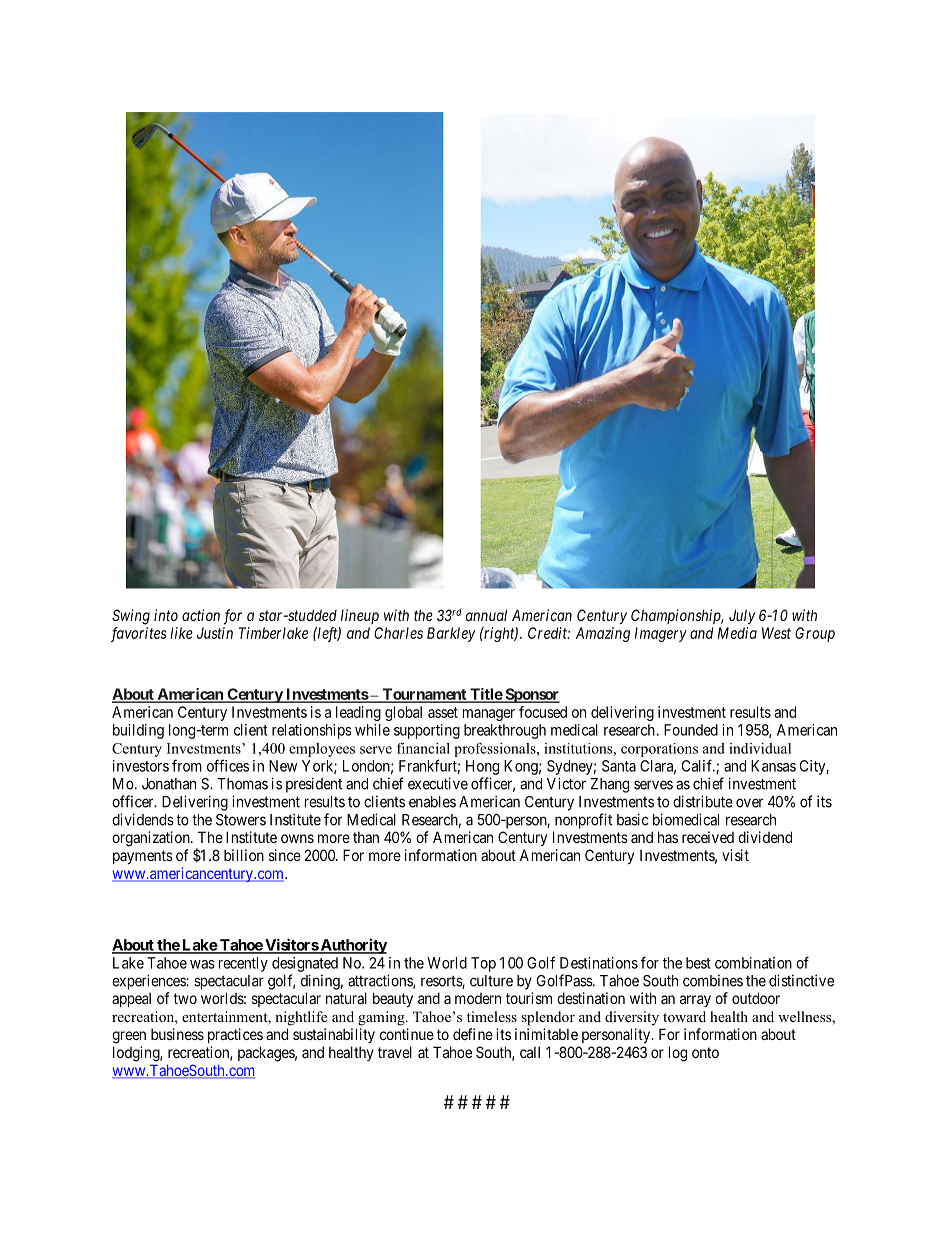 The image size is (952, 1233). I want to click on Barkley, so click(451, 634).
